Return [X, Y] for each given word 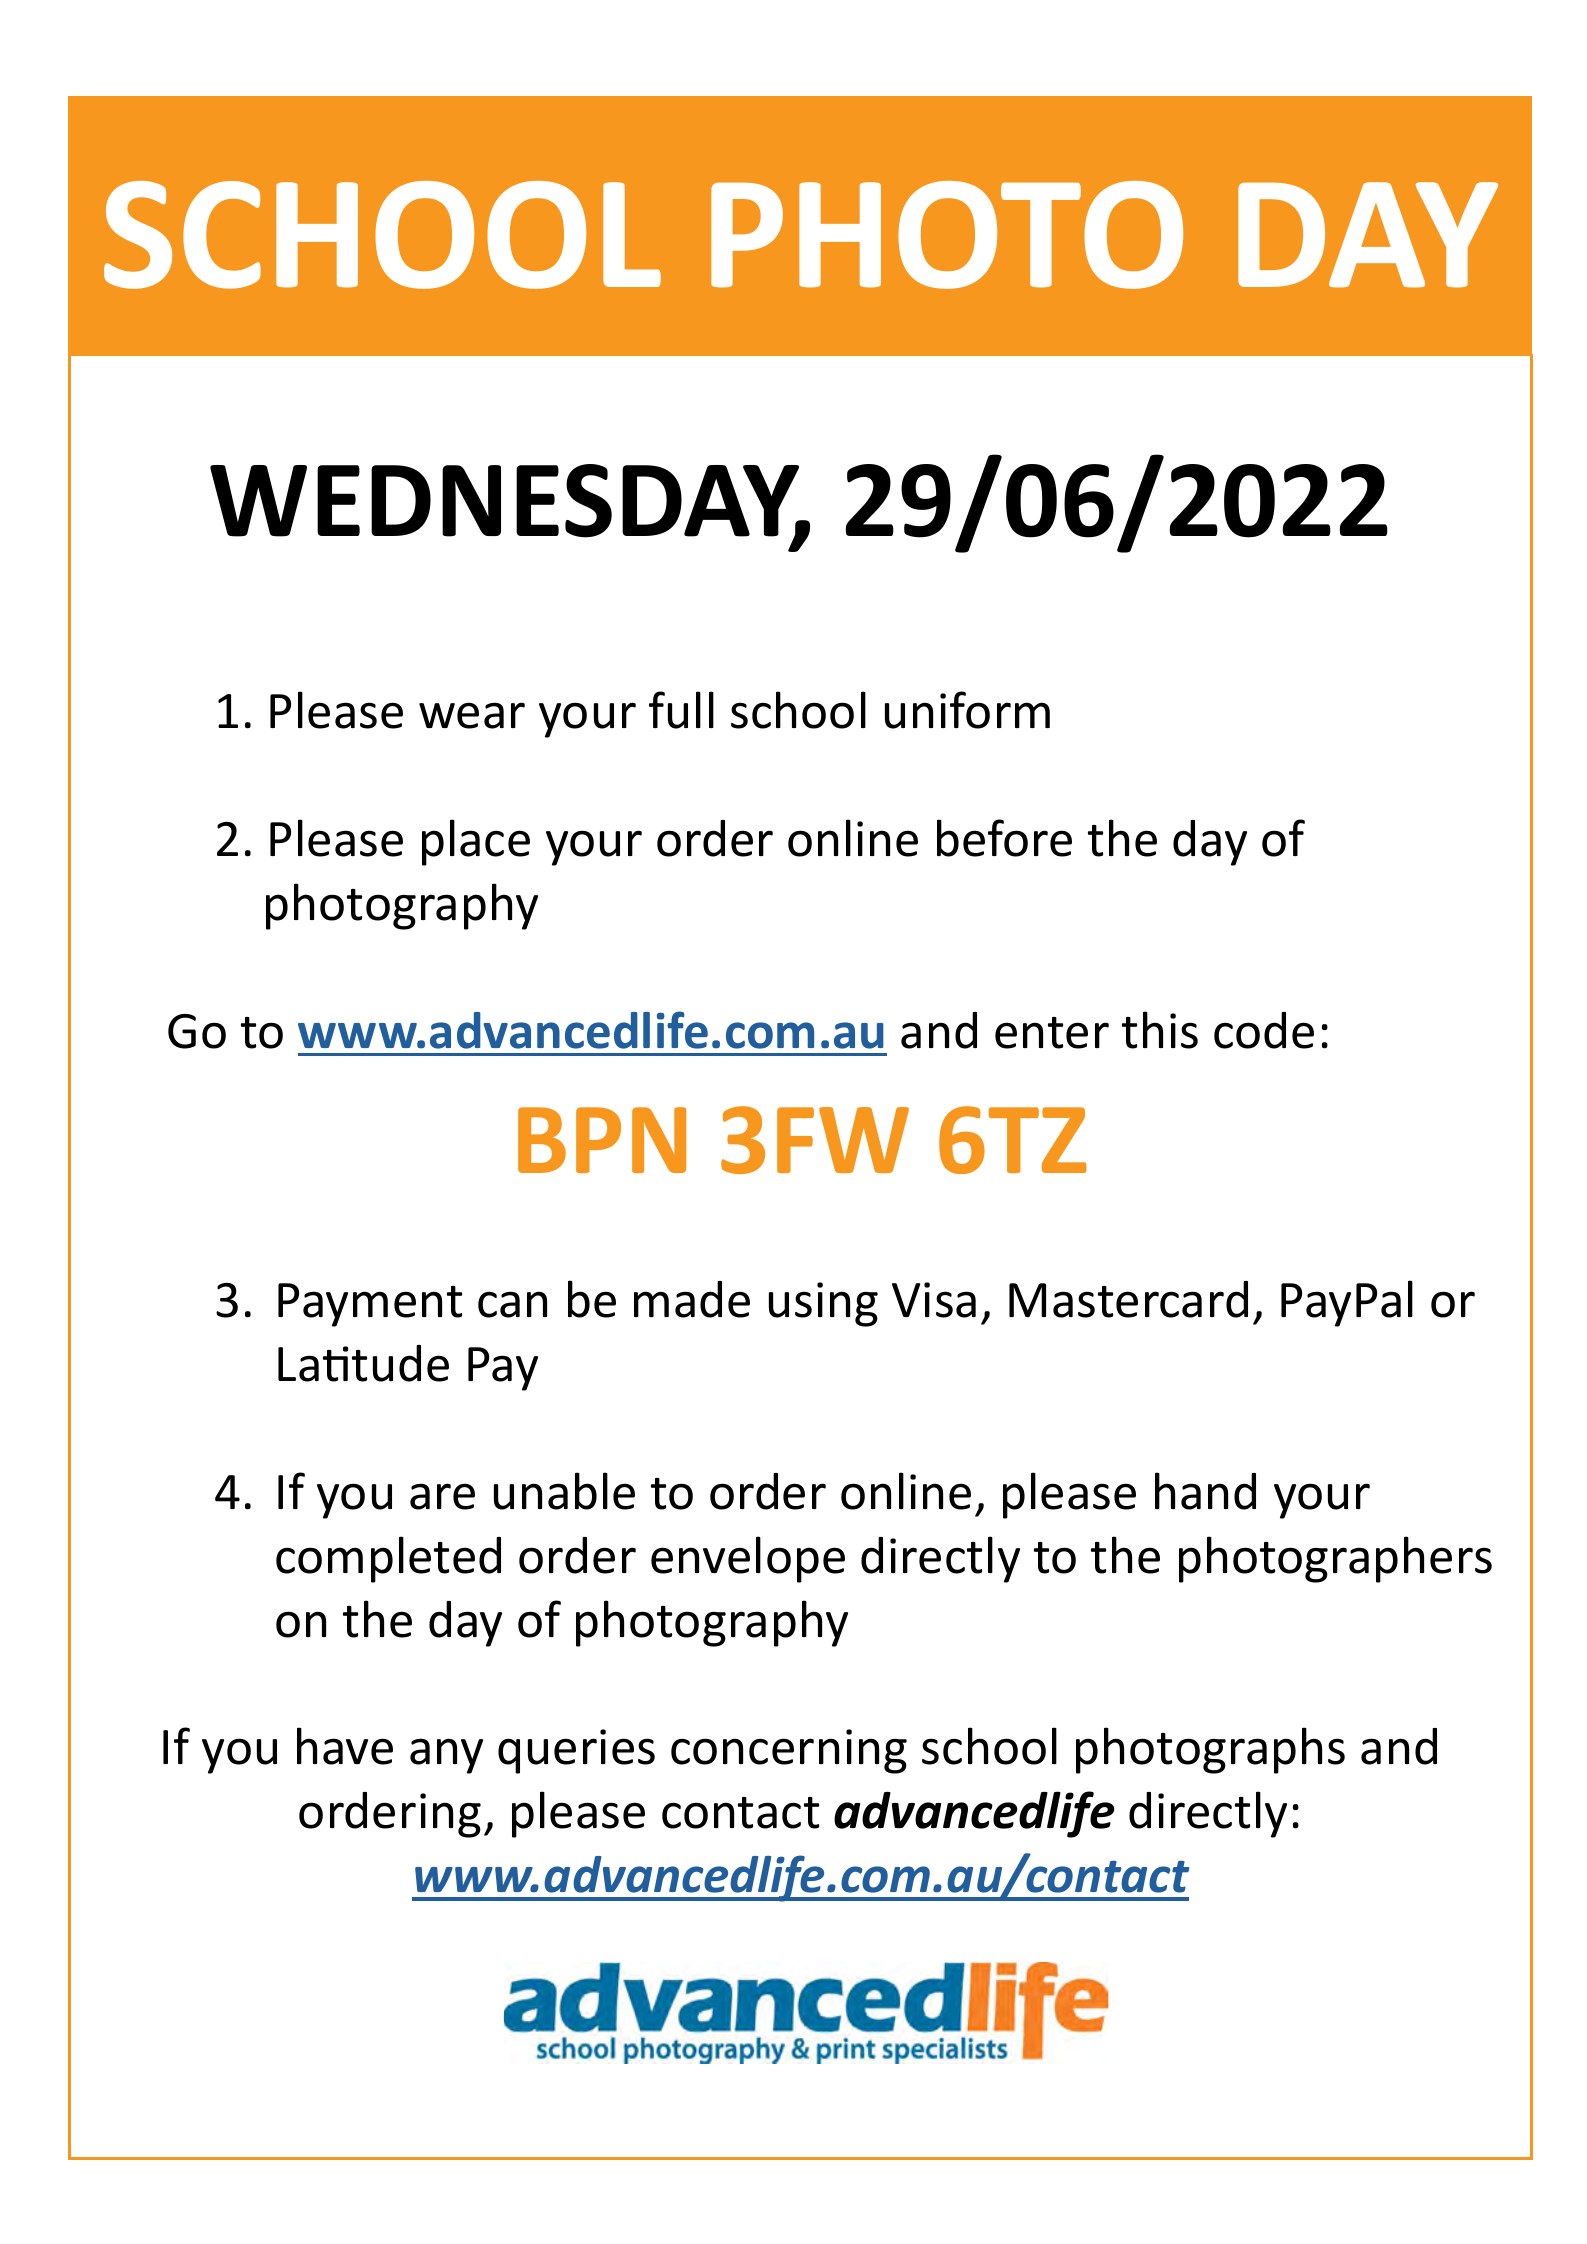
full [681, 710]
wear [472, 715]
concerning [789, 1751]
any [446, 1756]
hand [1205, 1491]
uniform [967, 710]
